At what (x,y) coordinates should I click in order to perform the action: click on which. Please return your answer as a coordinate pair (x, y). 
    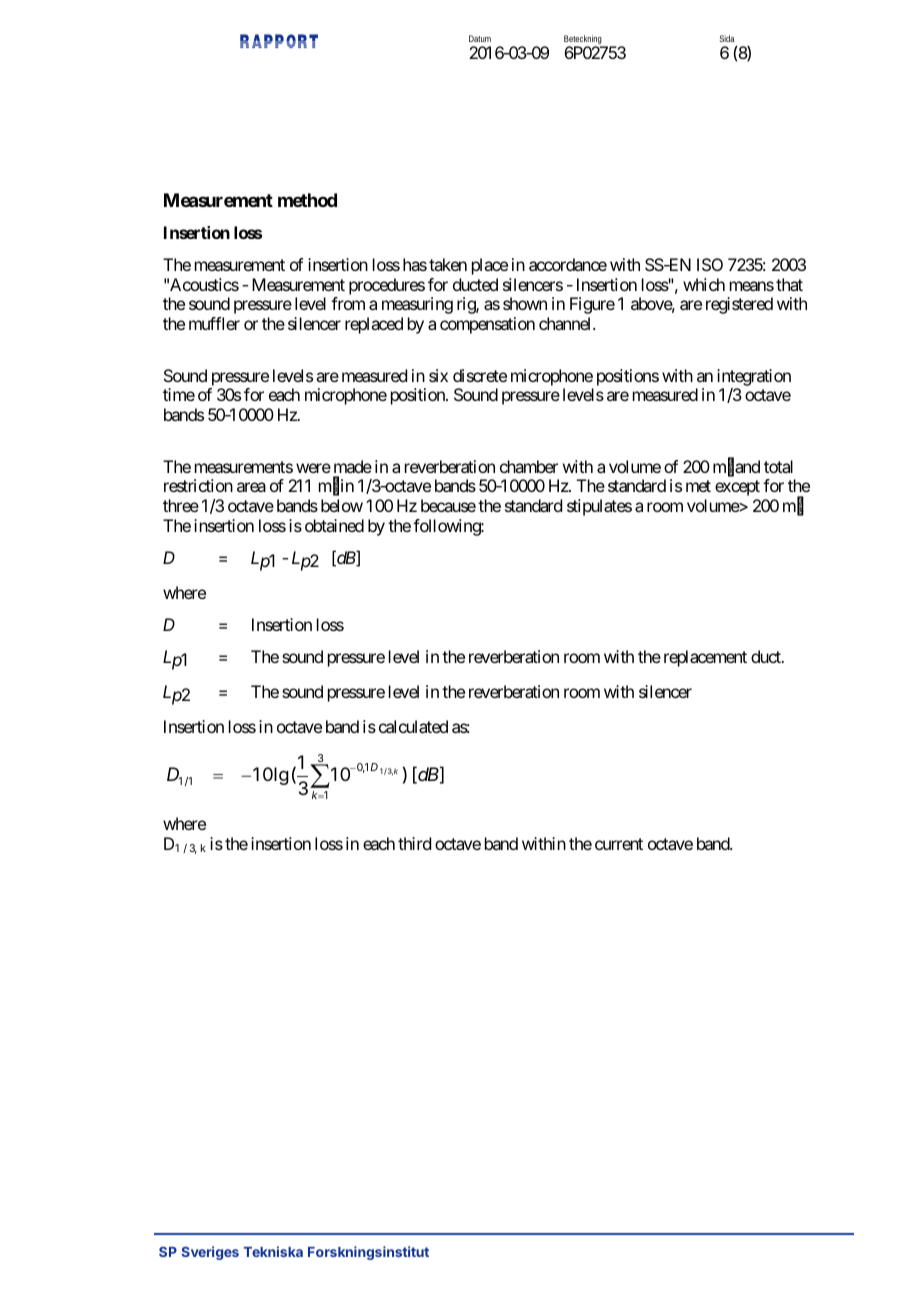
    Looking at the image, I should click on (704, 284).
